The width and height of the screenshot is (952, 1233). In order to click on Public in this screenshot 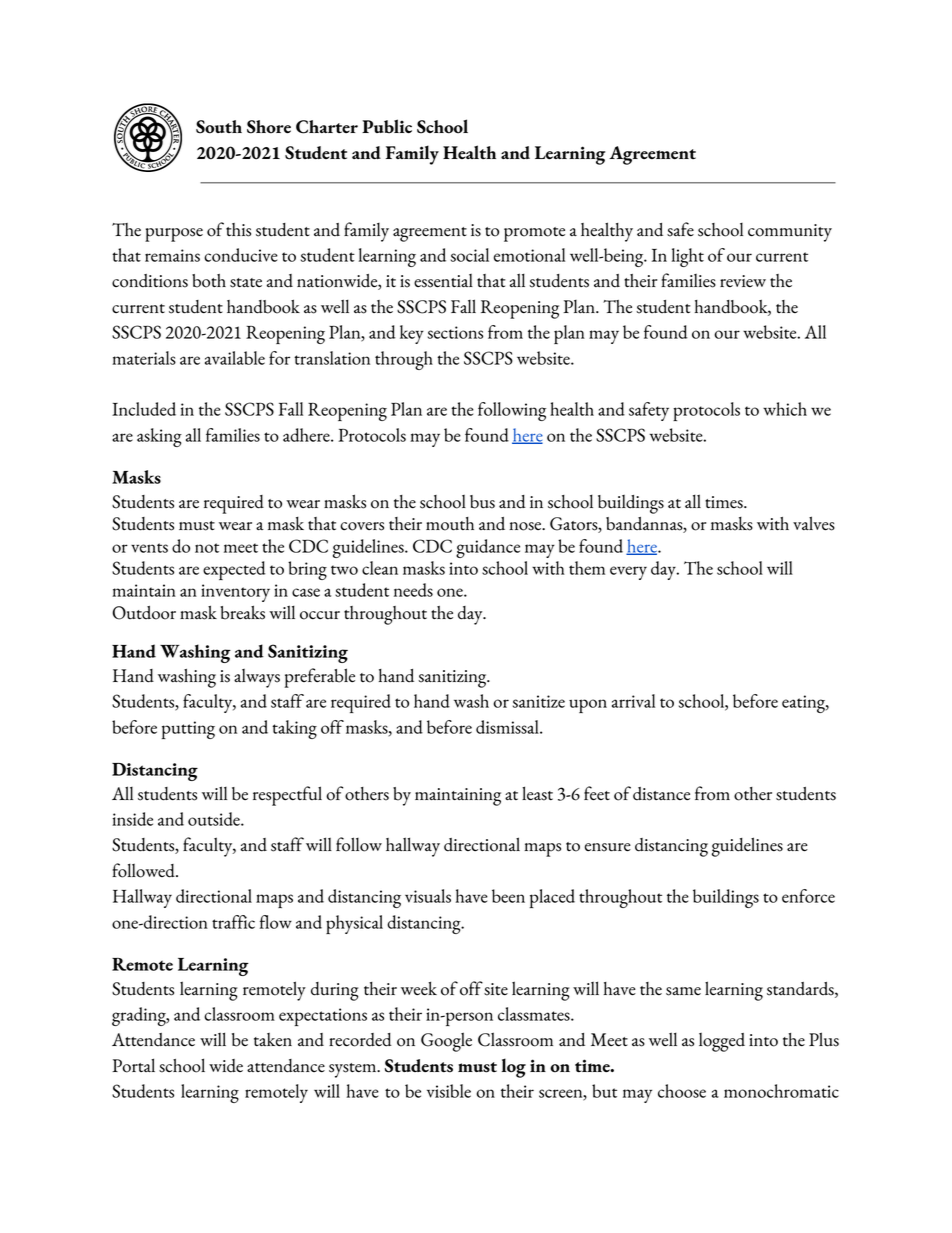, I will do `click(387, 126)`.
